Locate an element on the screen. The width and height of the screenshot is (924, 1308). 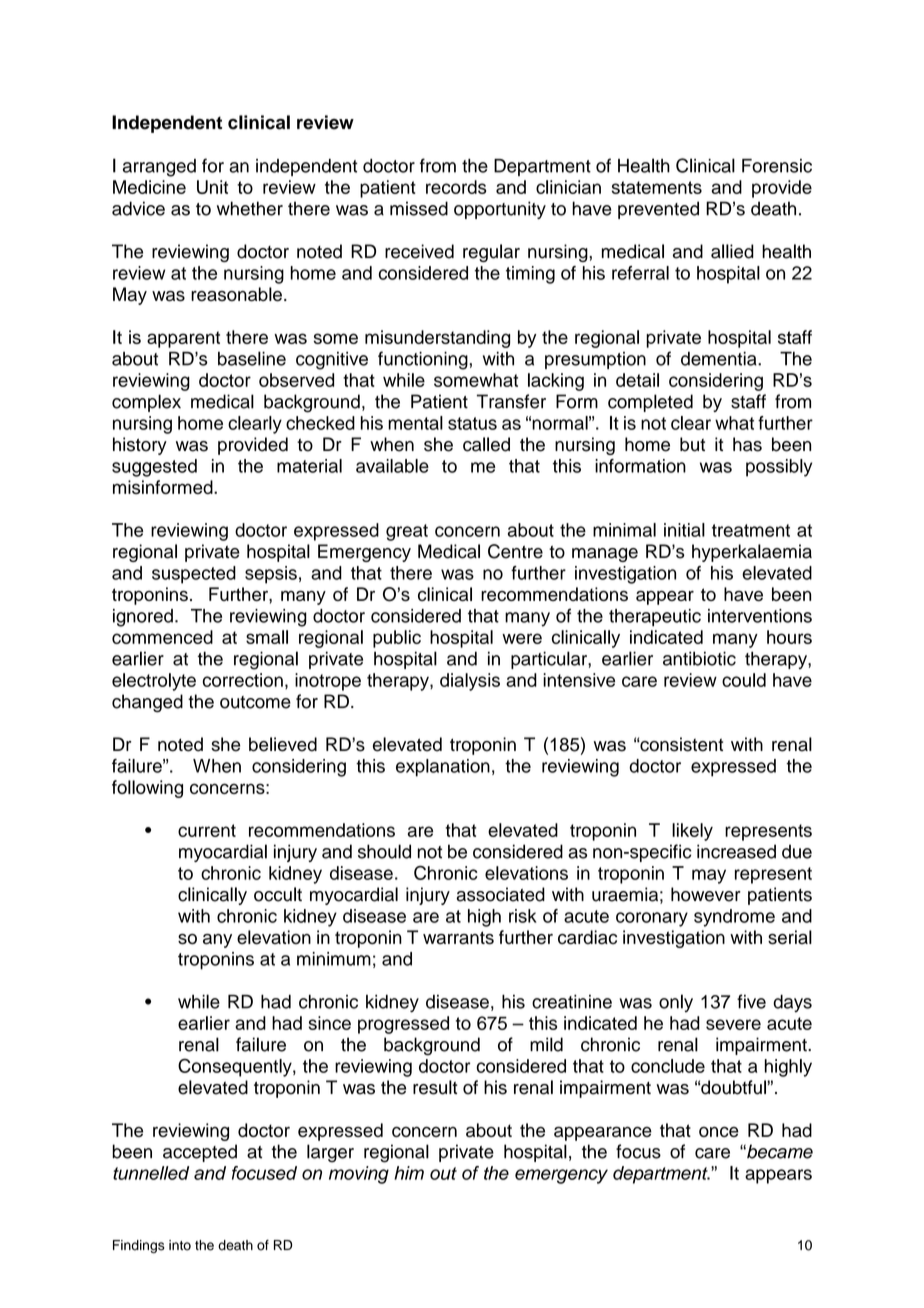
him is located at coordinates (409, 1173).
